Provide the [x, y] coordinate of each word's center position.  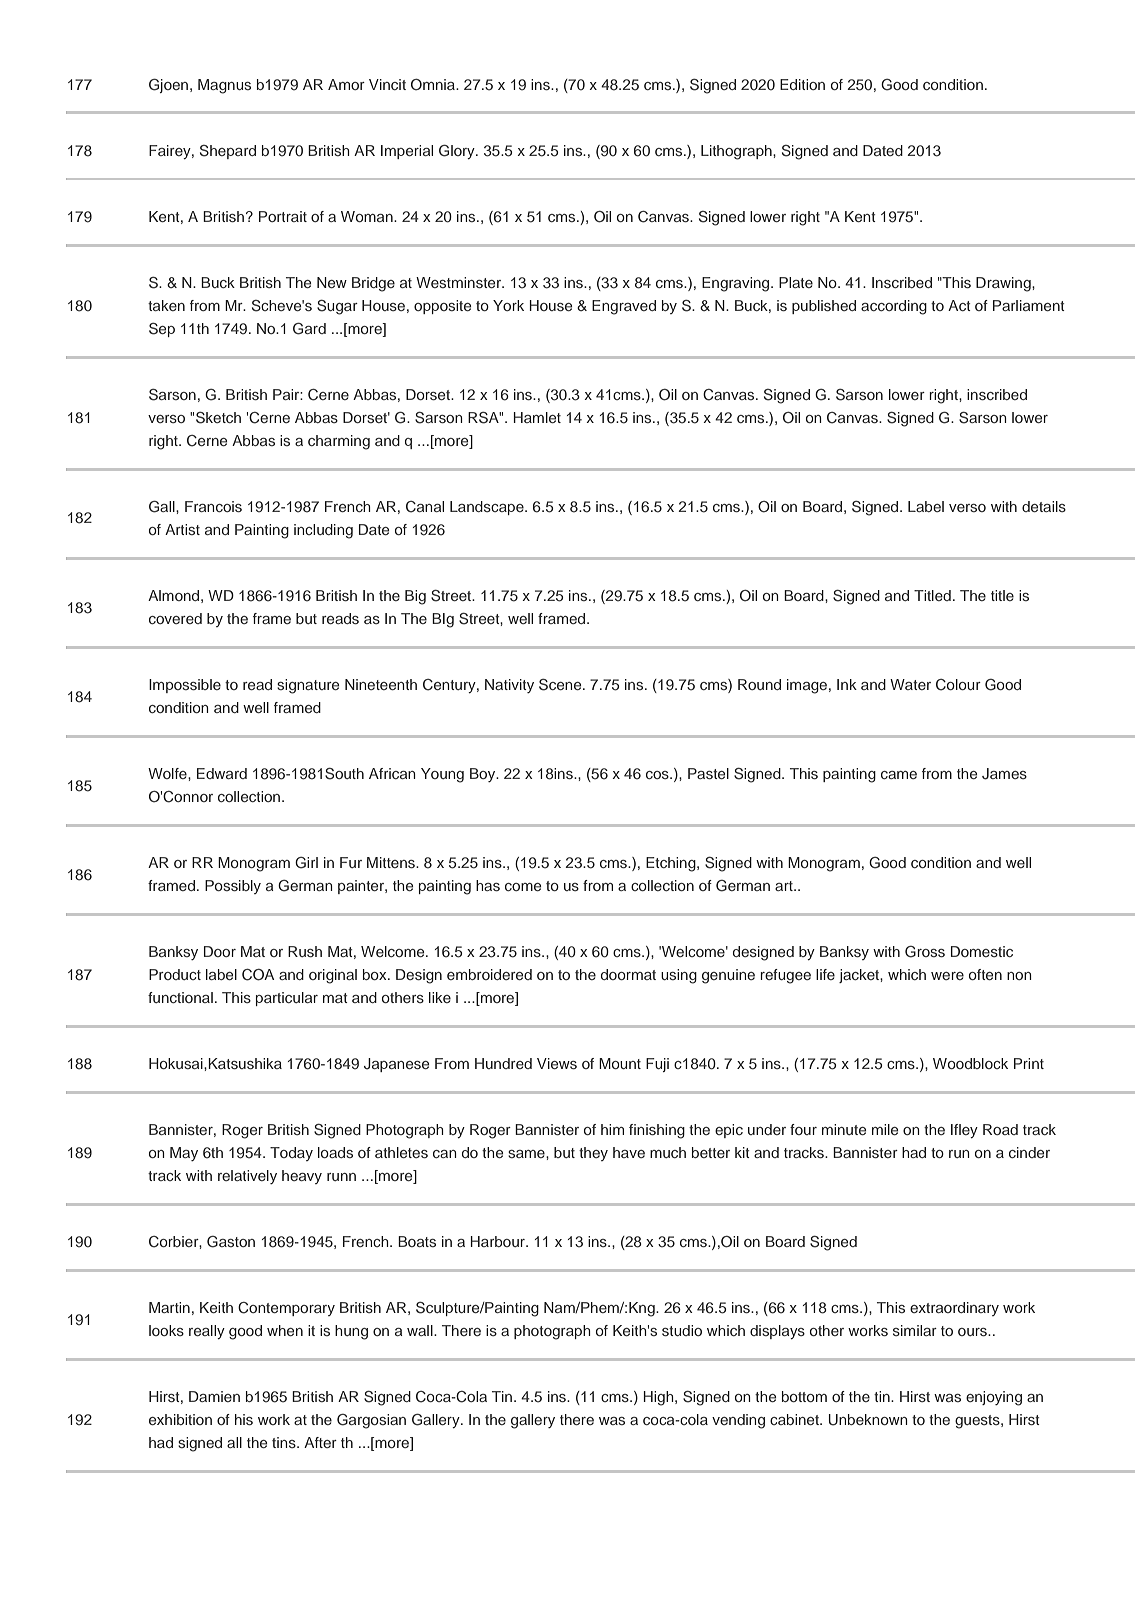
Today [291, 1154]
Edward [222, 773]
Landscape [488, 508]
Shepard [228, 152]
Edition [802, 84]
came [899, 775]
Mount [620, 1063]
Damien [214, 1396]
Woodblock [970, 1063]
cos [658, 775]
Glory [458, 152]
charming [339, 442]
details [1044, 506]
